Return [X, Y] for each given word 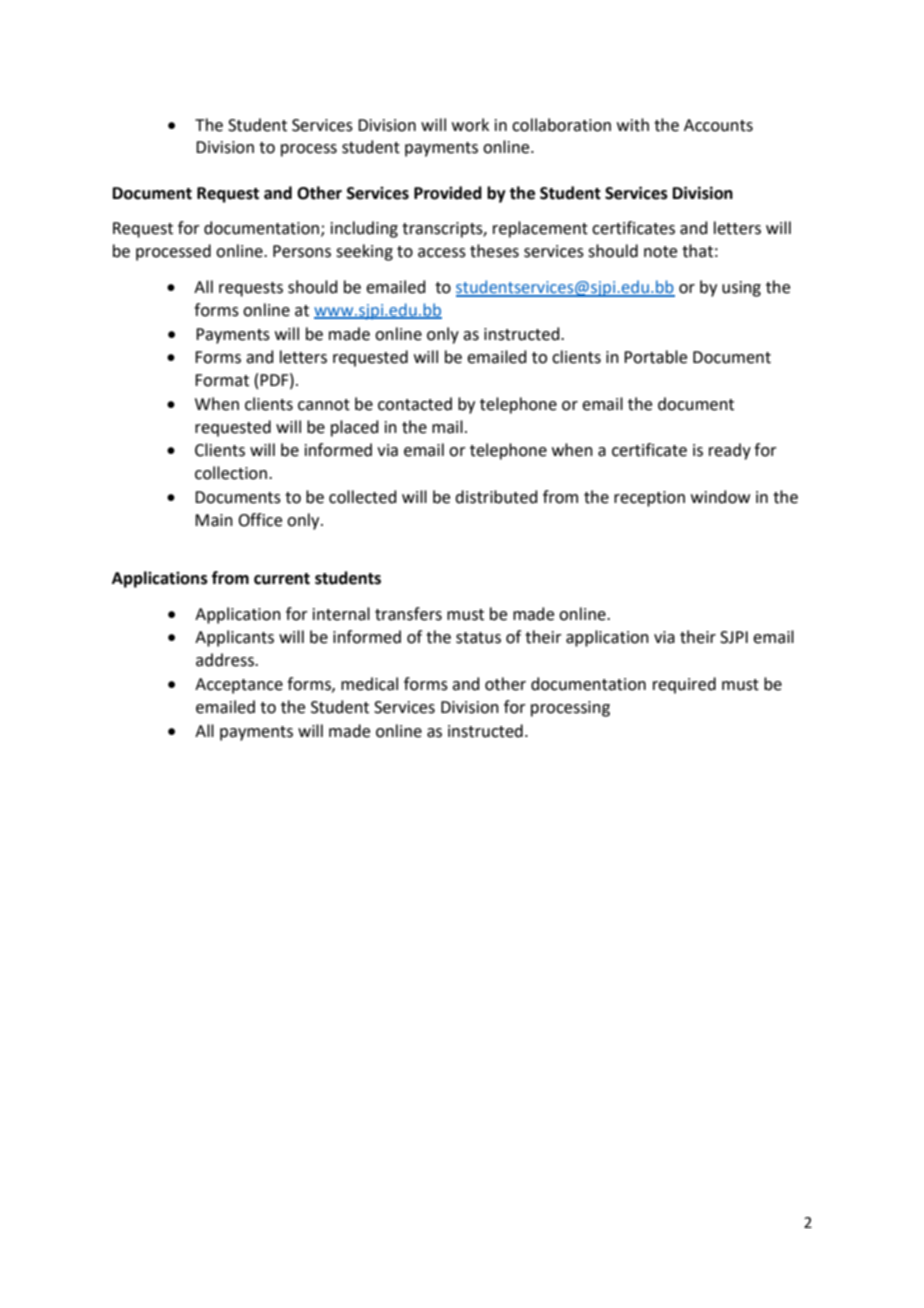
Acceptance [239, 686]
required [684, 685]
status [478, 638]
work [470, 125]
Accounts [718, 125]
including [364, 229]
